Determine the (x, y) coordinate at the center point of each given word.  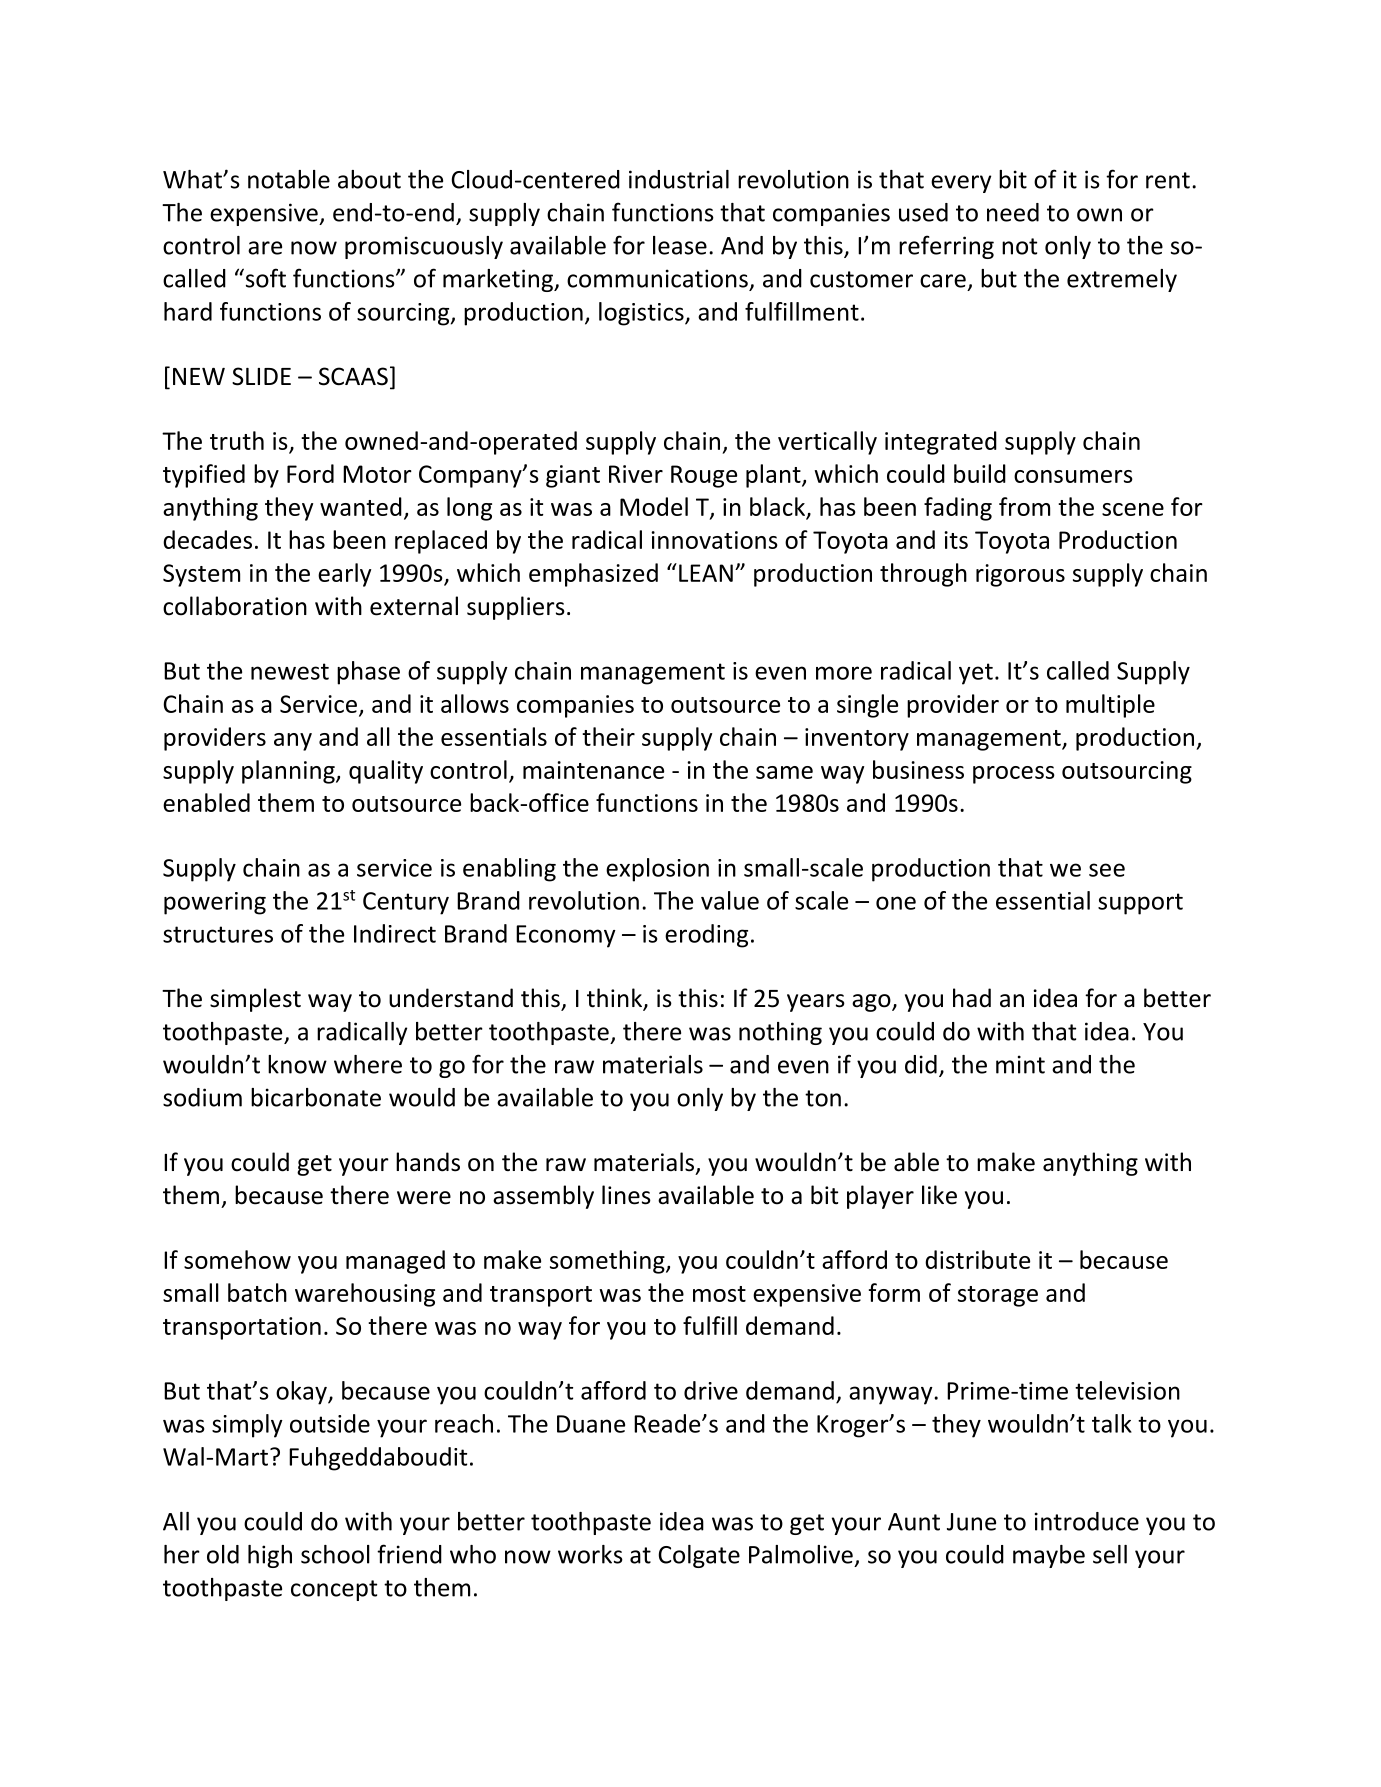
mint (1020, 1064)
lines (626, 1195)
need (1013, 212)
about (369, 179)
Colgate (699, 1556)
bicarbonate (316, 1097)
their (608, 736)
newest (290, 671)
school (335, 1554)
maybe (1049, 1556)
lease (680, 245)
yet (976, 674)
